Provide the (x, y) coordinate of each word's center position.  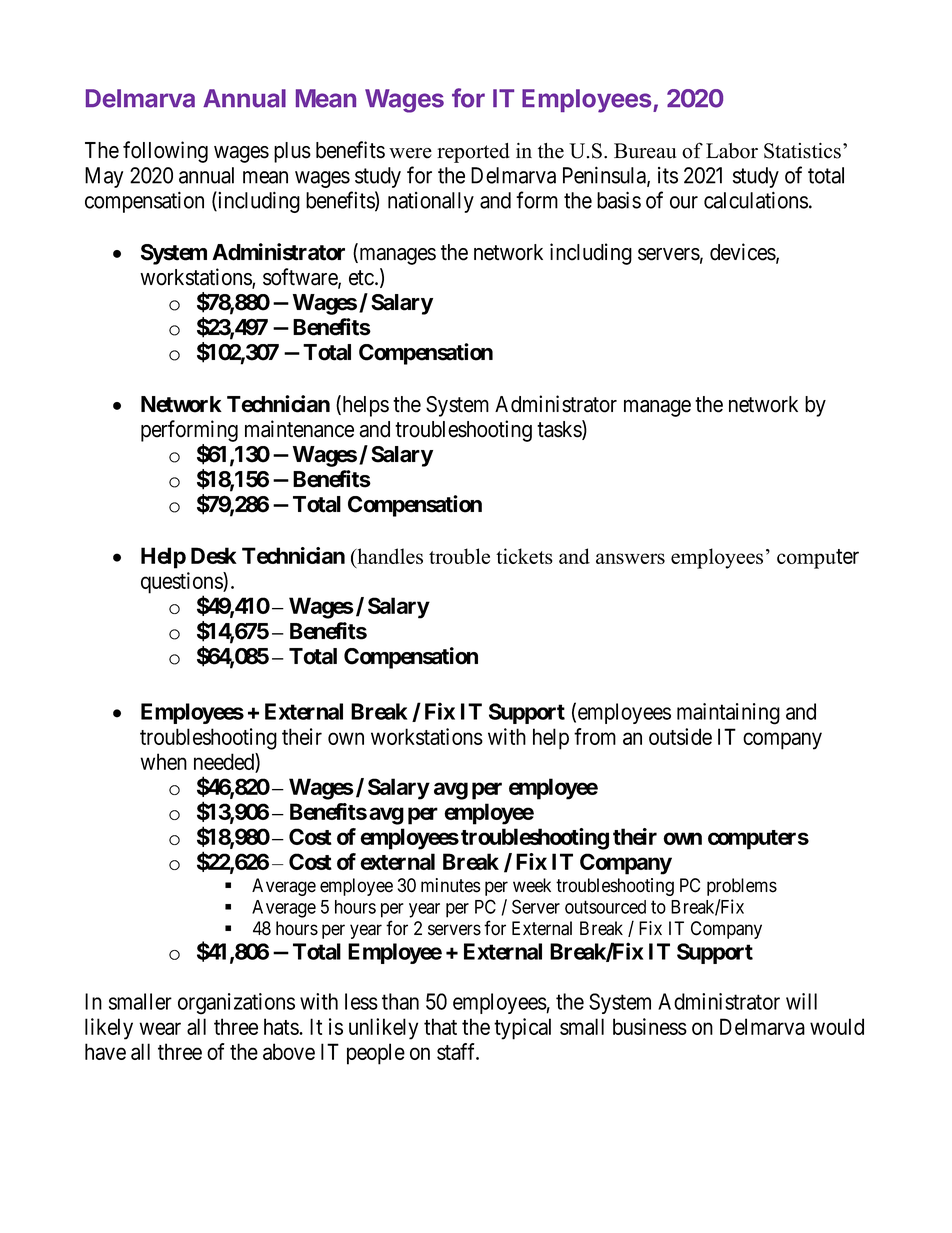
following (165, 152)
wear (160, 1028)
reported (473, 153)
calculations (756, 200)
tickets (524, 556)
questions (182, 584)
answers (630, 558)
